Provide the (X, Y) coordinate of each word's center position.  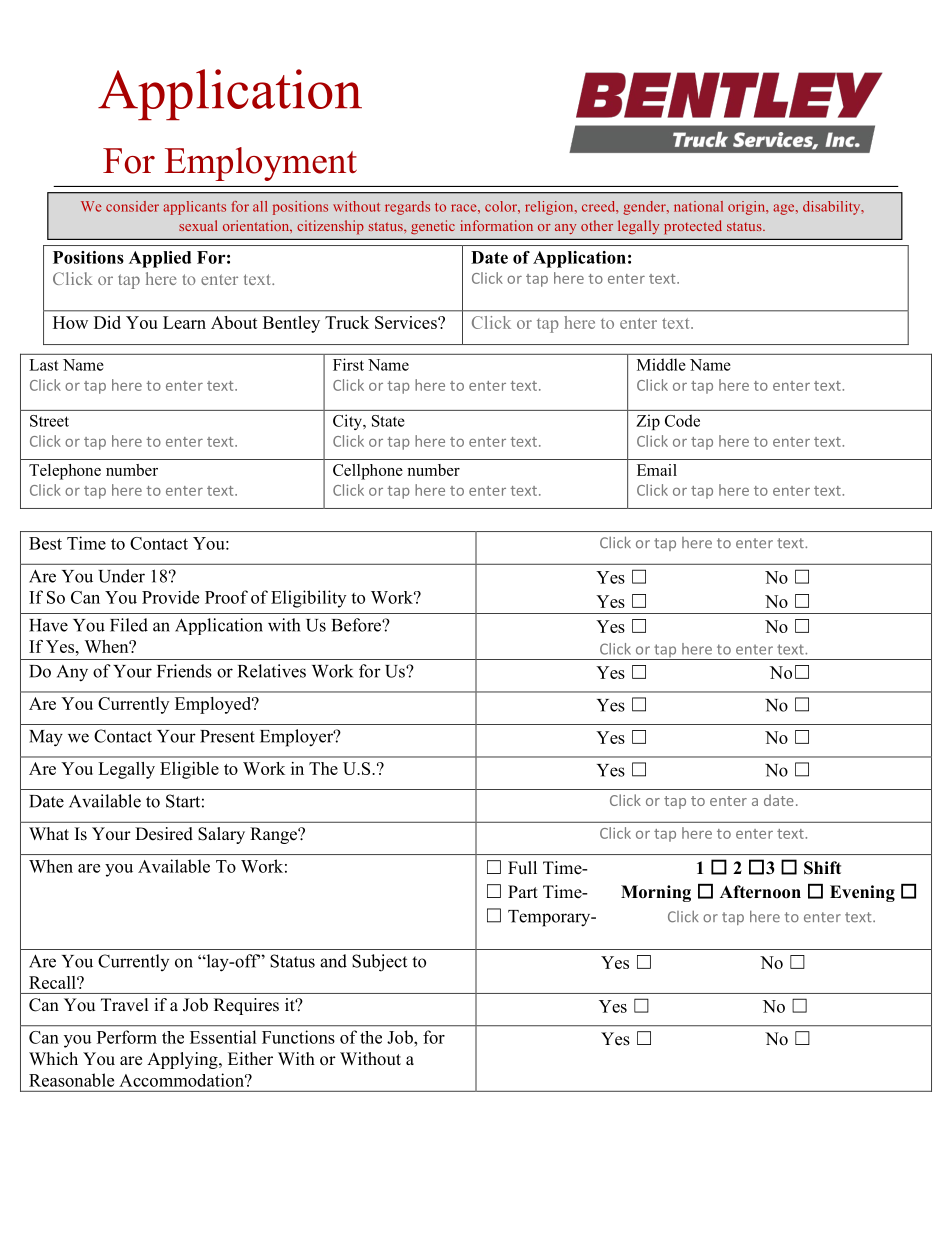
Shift (822, 868)
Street (49, 421)
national (698, 206)
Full (522, 868)
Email (657, 470)
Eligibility (308, 599)
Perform (127, 1037)
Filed (129, 625)
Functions (298, 1037)
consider (132, 206)
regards (407, 208)
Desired (164, 834)
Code (682, 420)
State (388, 421)
